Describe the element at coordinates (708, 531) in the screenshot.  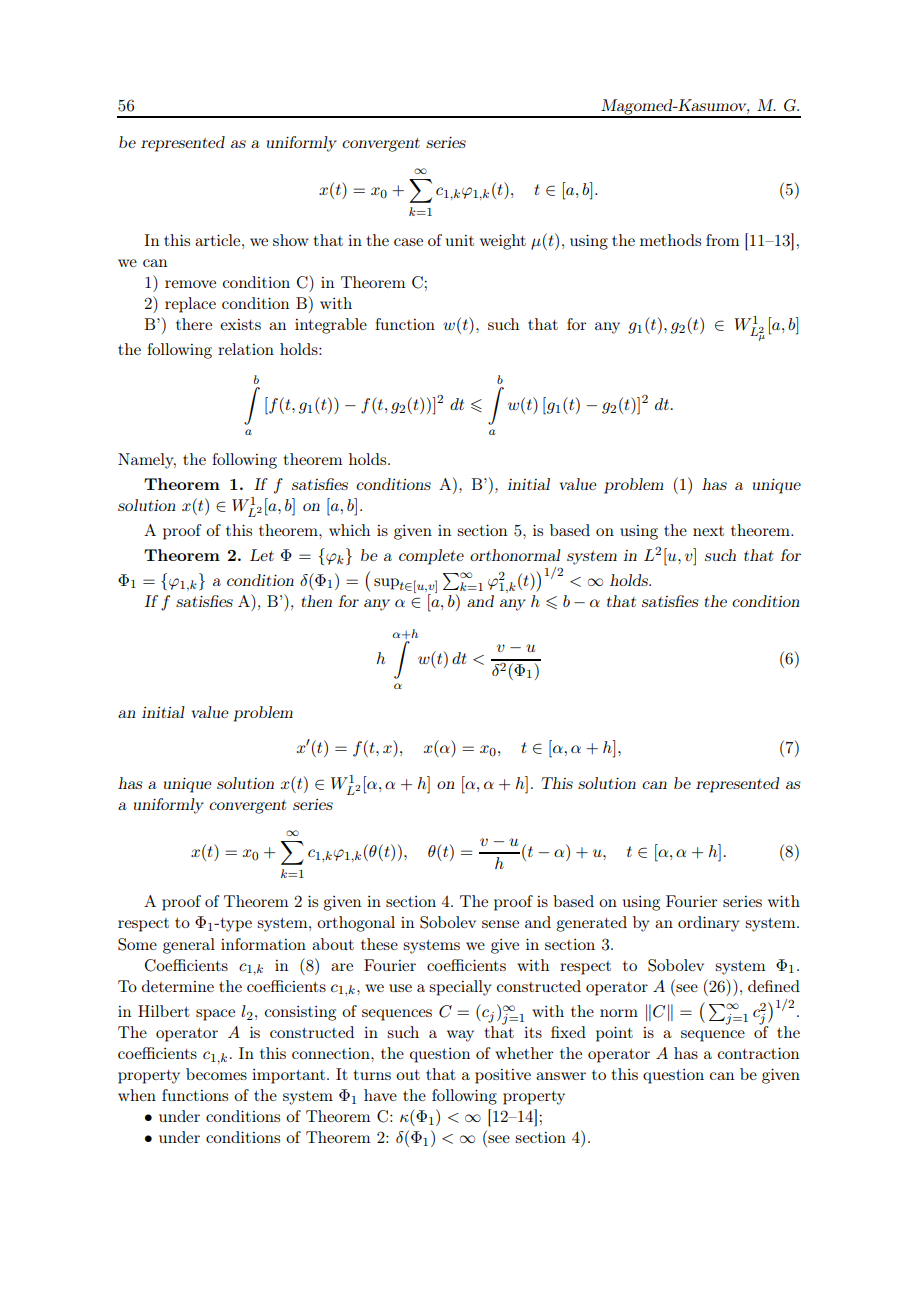
I see `next` at that location.
